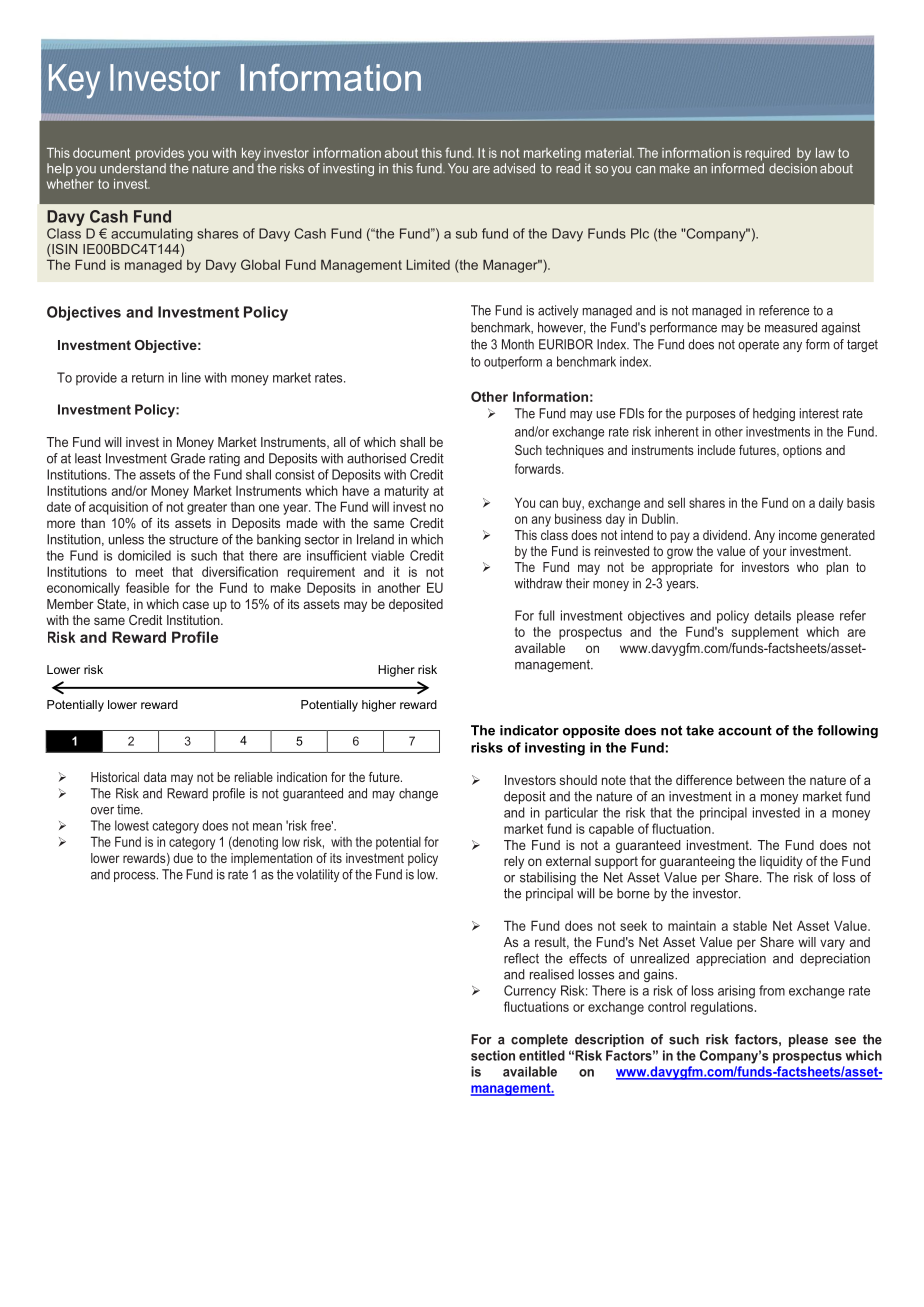 Image resolution: width=924 pixels, height=1307 pixels. Describe the element at coordinates (774, 414) in the screenshot. I see `hedging` at that location.
